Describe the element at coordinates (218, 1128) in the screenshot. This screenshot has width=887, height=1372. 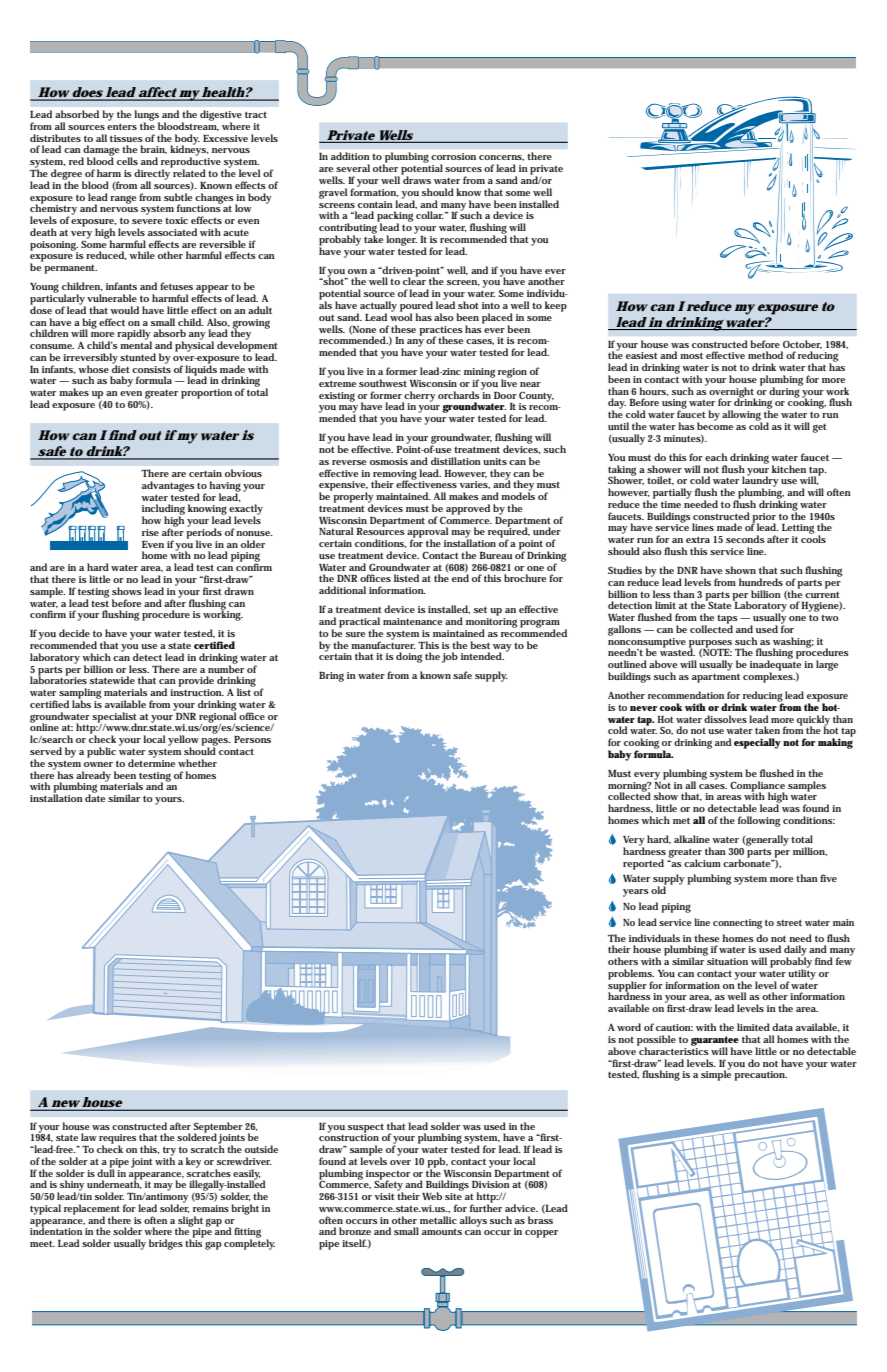
I see `September` at that location.
